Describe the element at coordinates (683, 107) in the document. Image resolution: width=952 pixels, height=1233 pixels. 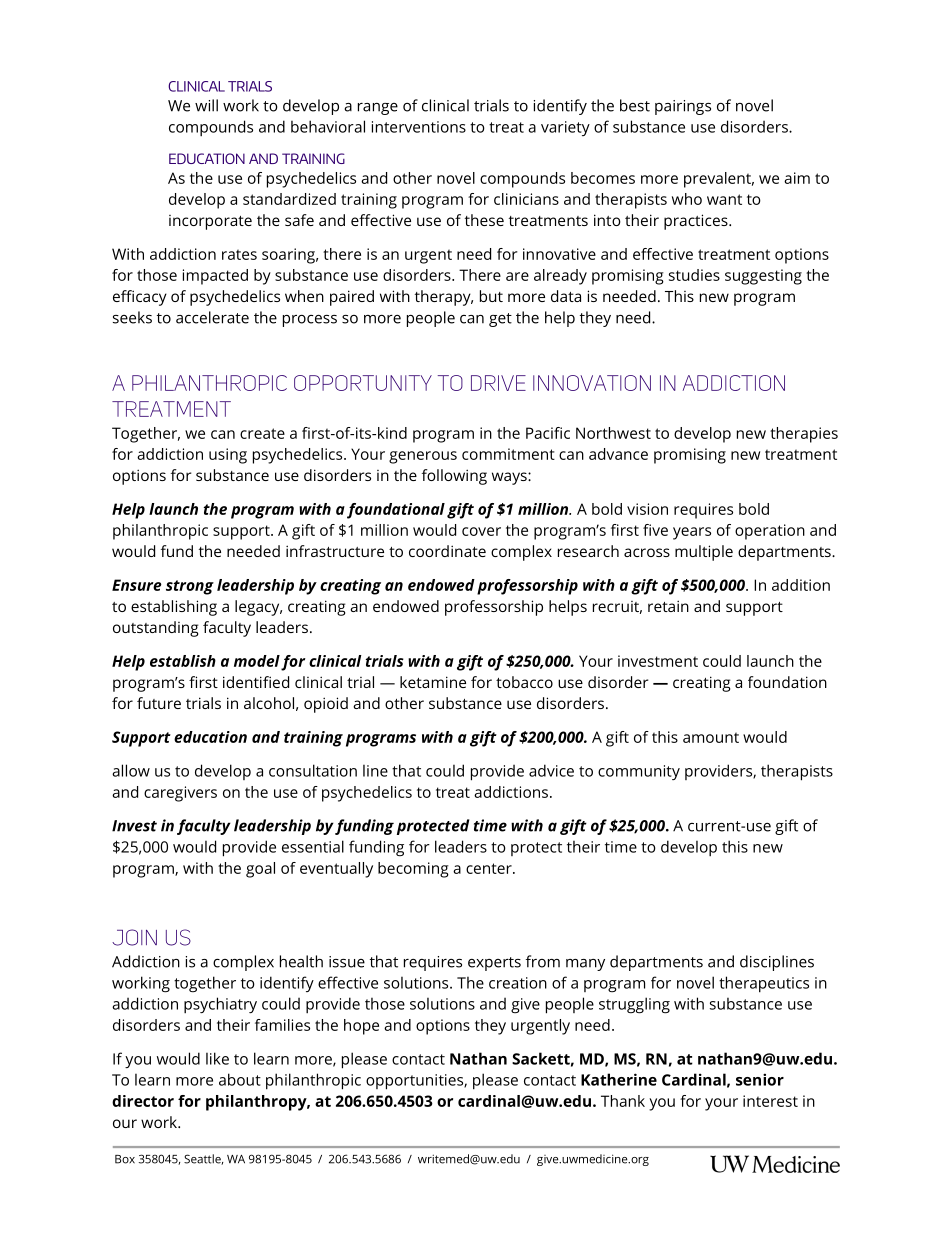
I see `pairings` at that location.
